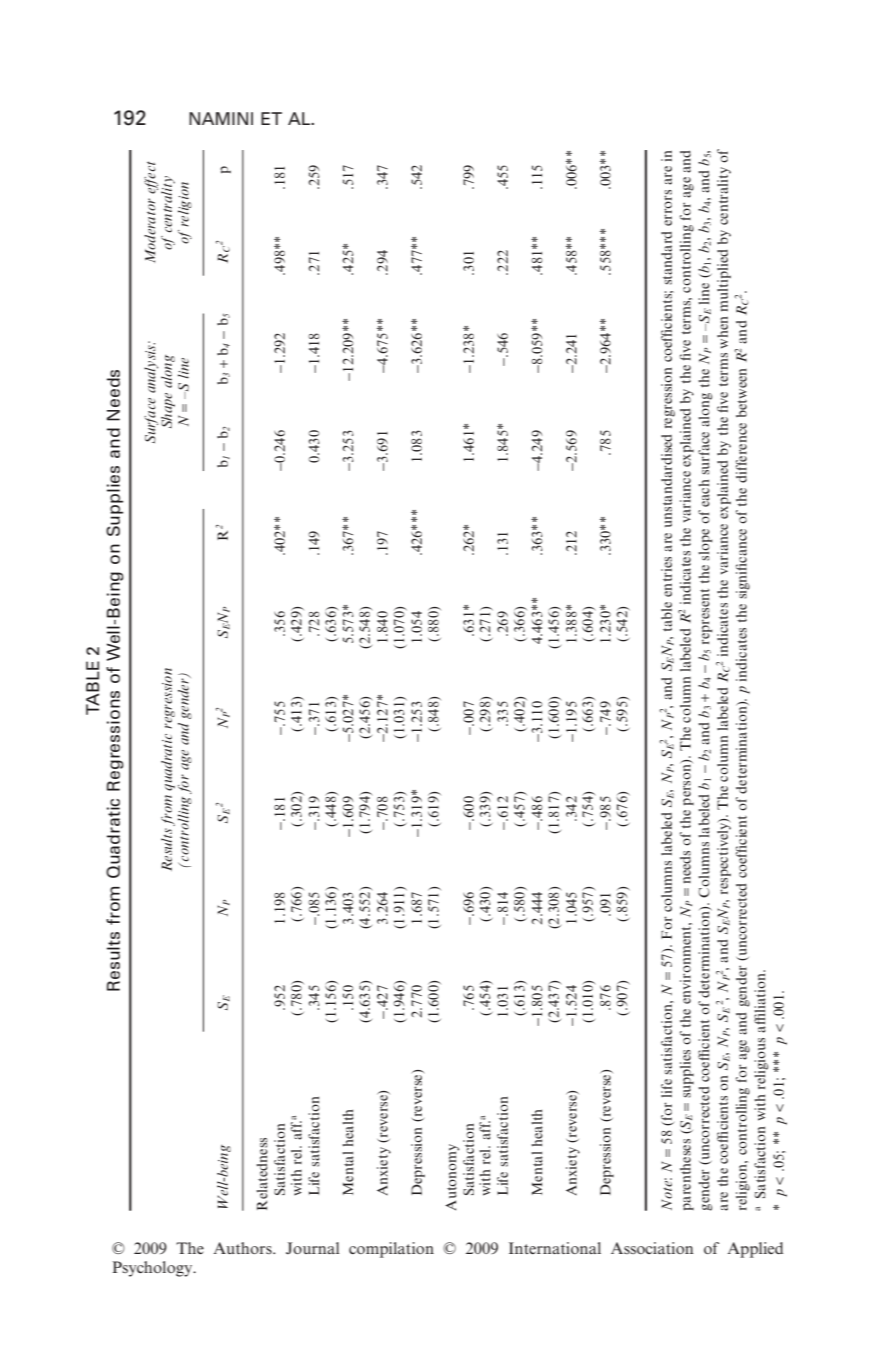 The width and height of the image is (896, 1351). What do you see at coordinates (555, 1248) in the image?
I see `International` at bounding box center [555, 1248].
